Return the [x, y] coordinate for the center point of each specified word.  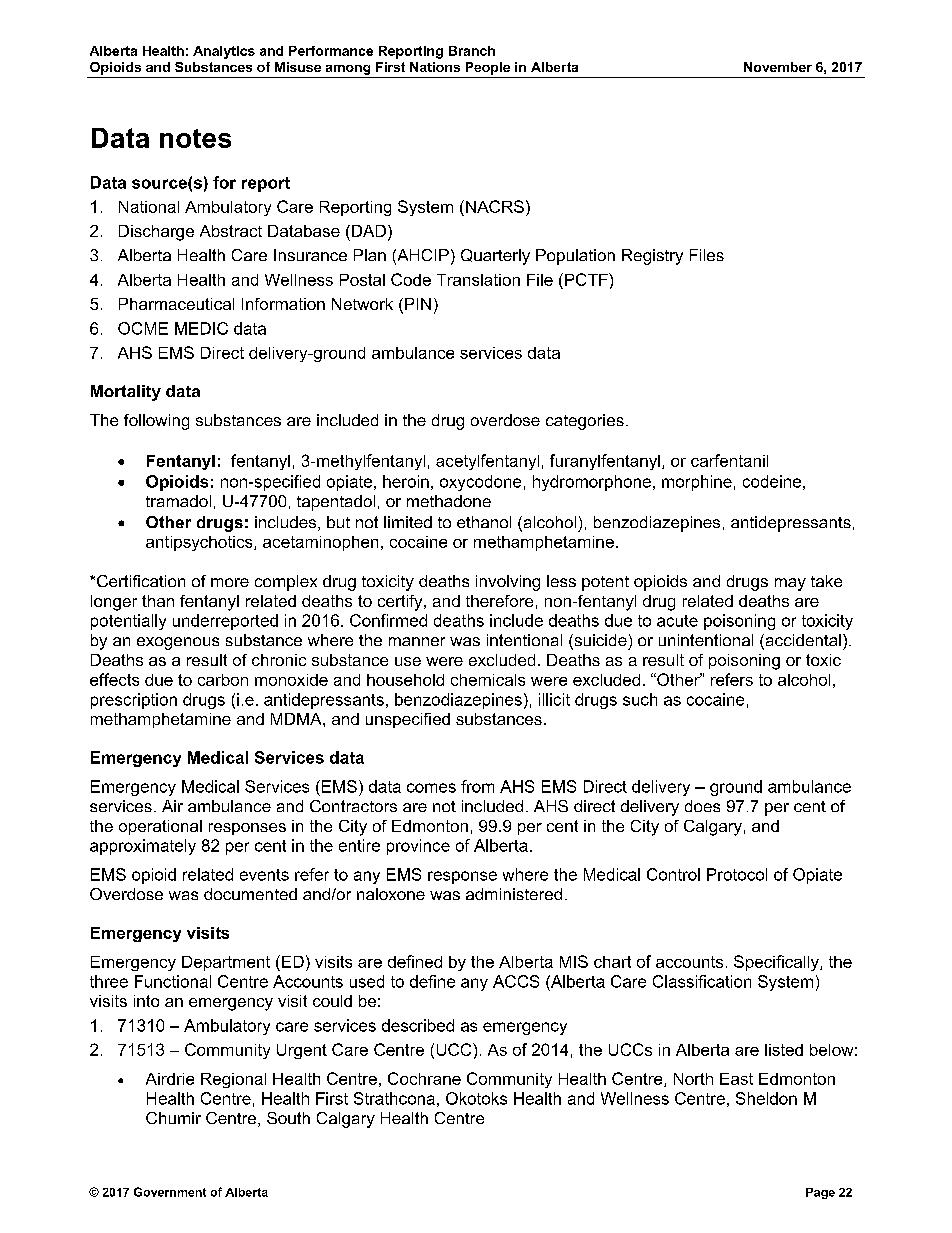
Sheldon [766, 1098]
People [488, 68]
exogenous [178, 643]
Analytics [224, 52]
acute [677, 621]
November [778, 67]
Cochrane [424, 1078]
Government [170, 1192]
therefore [499, 601]
